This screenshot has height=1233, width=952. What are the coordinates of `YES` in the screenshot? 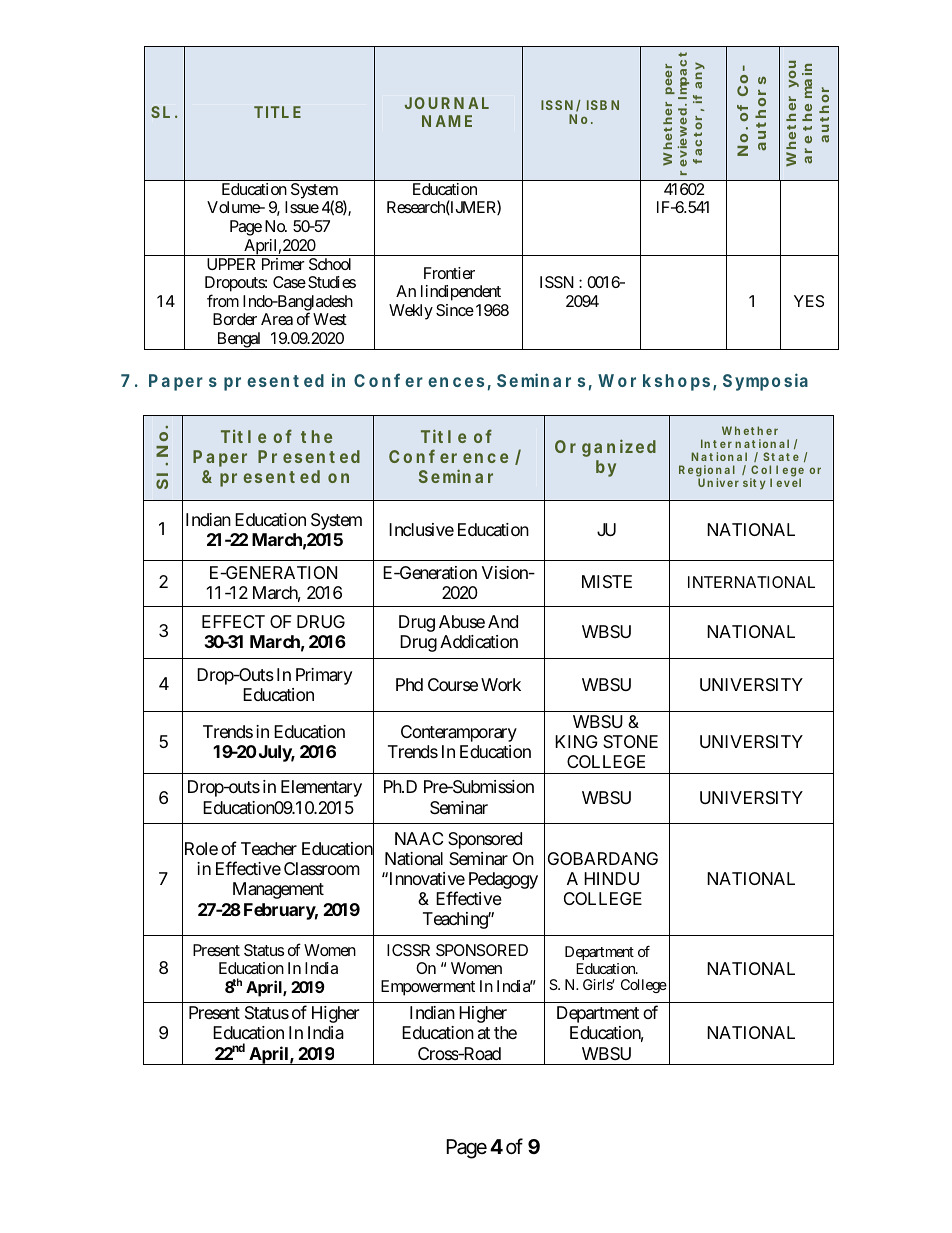 It's located at (809, 301).
